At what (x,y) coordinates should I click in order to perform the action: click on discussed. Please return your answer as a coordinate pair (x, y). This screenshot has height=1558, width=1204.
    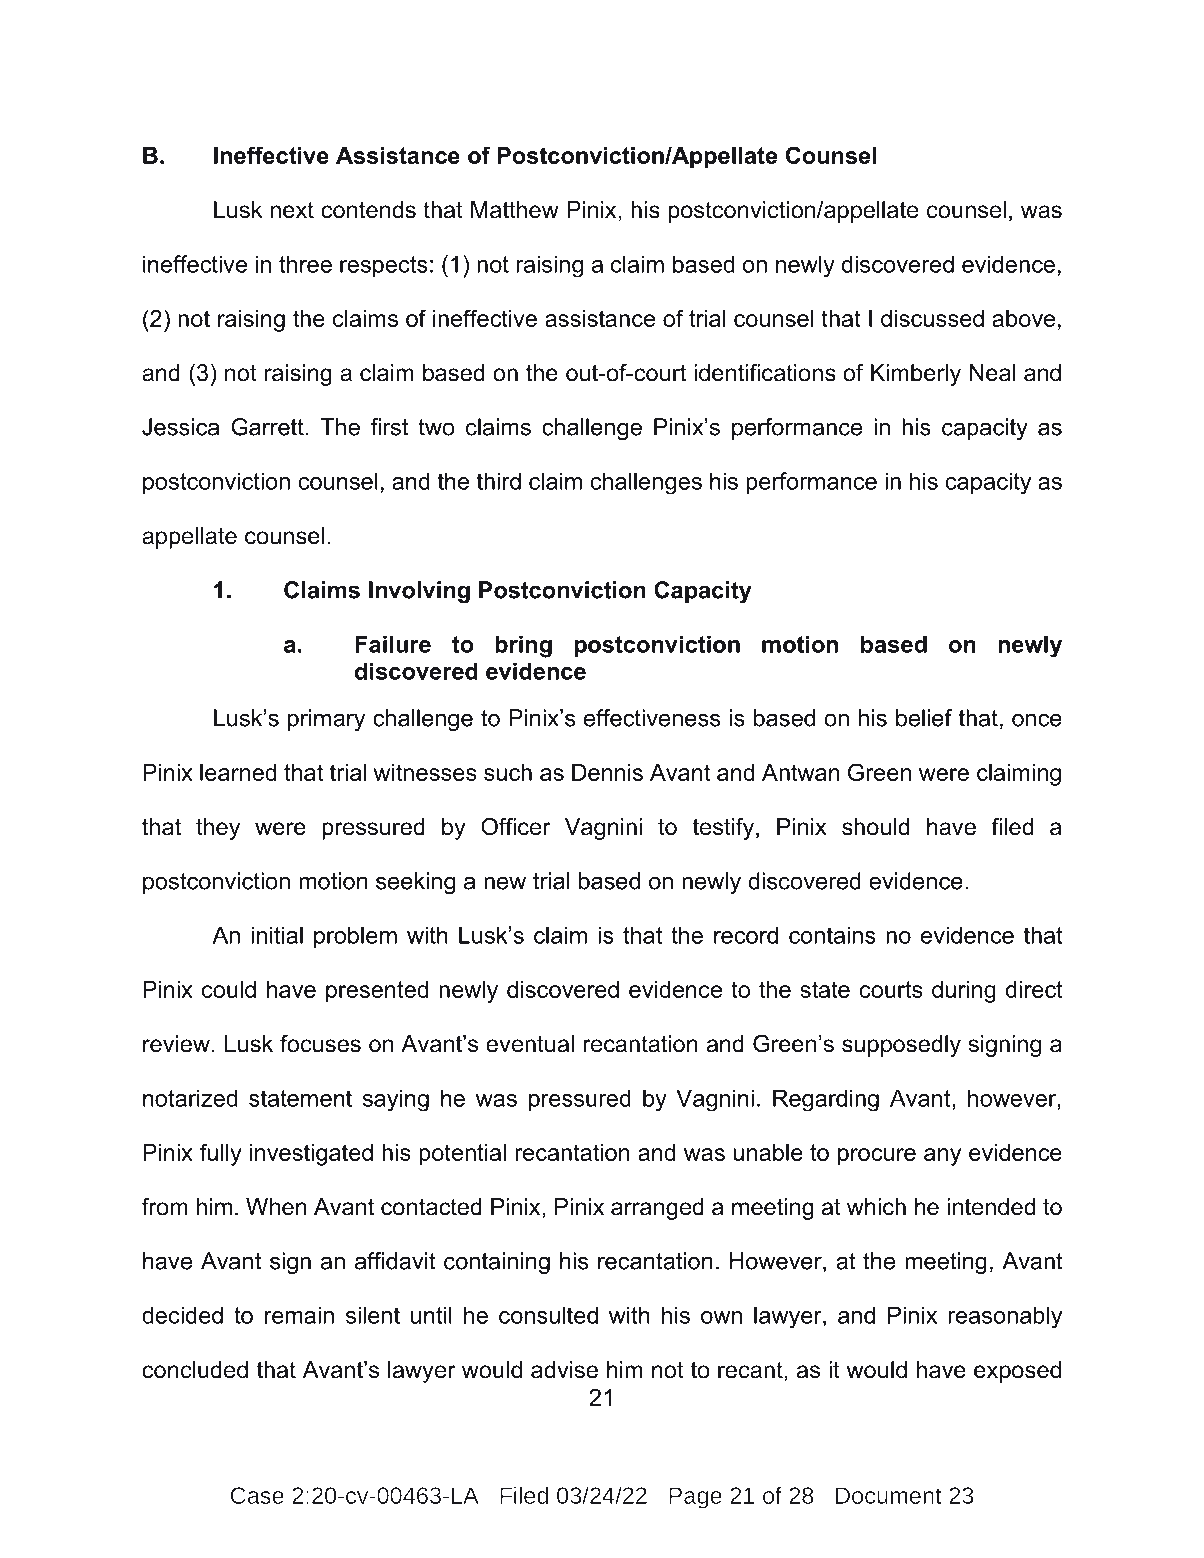
    Looking at the image, I should click on (932, 318).
